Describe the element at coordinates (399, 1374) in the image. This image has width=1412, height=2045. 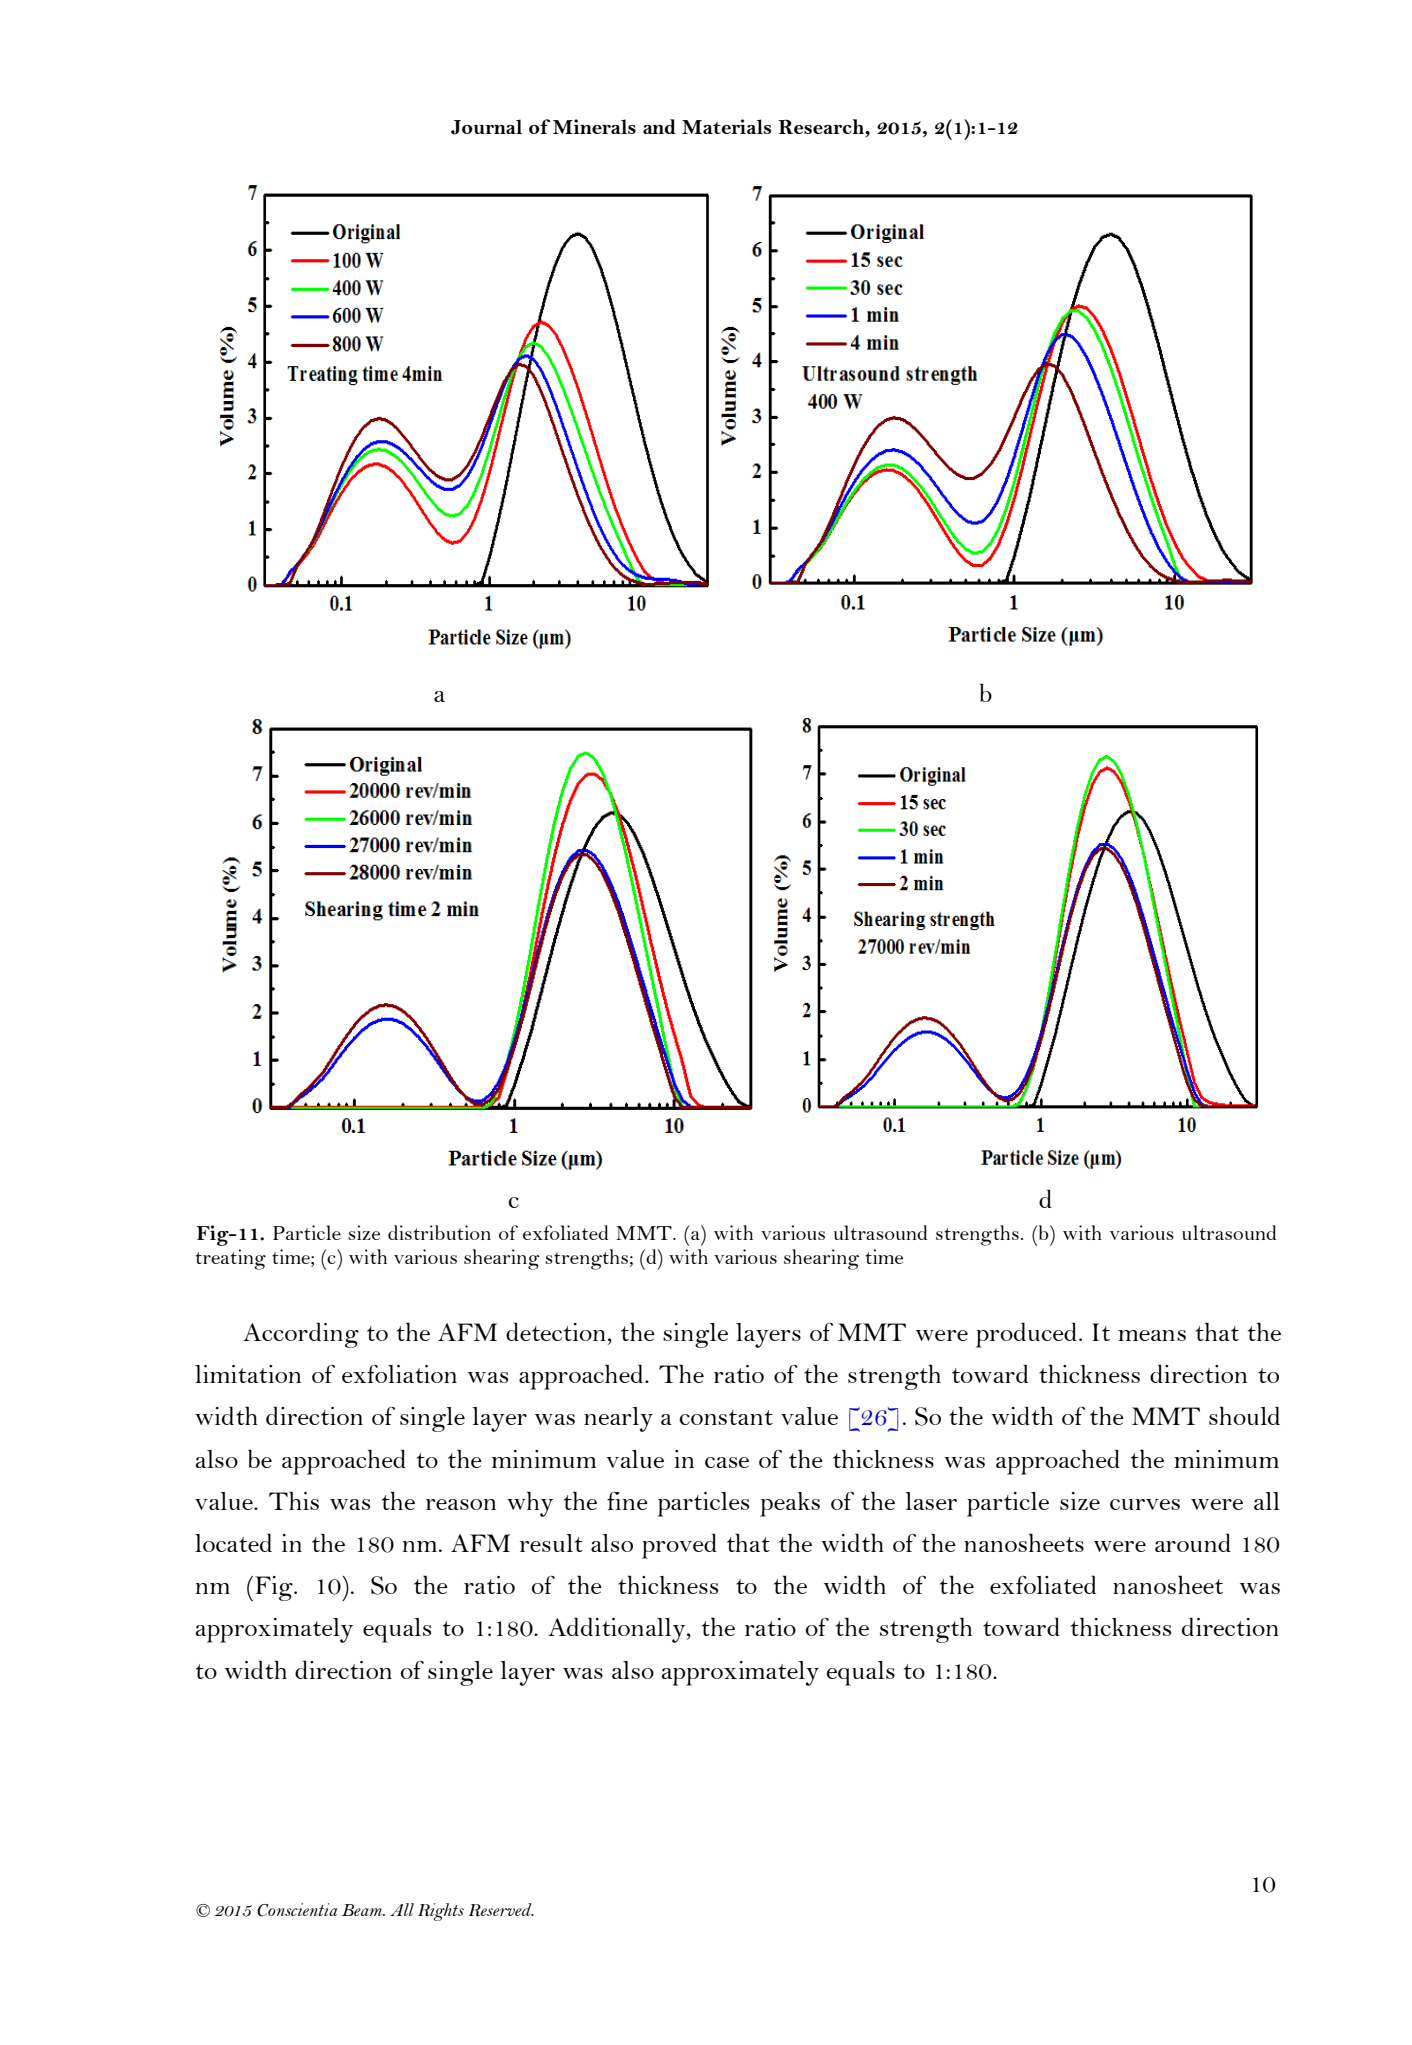
I see `exfoliation` at that location.
